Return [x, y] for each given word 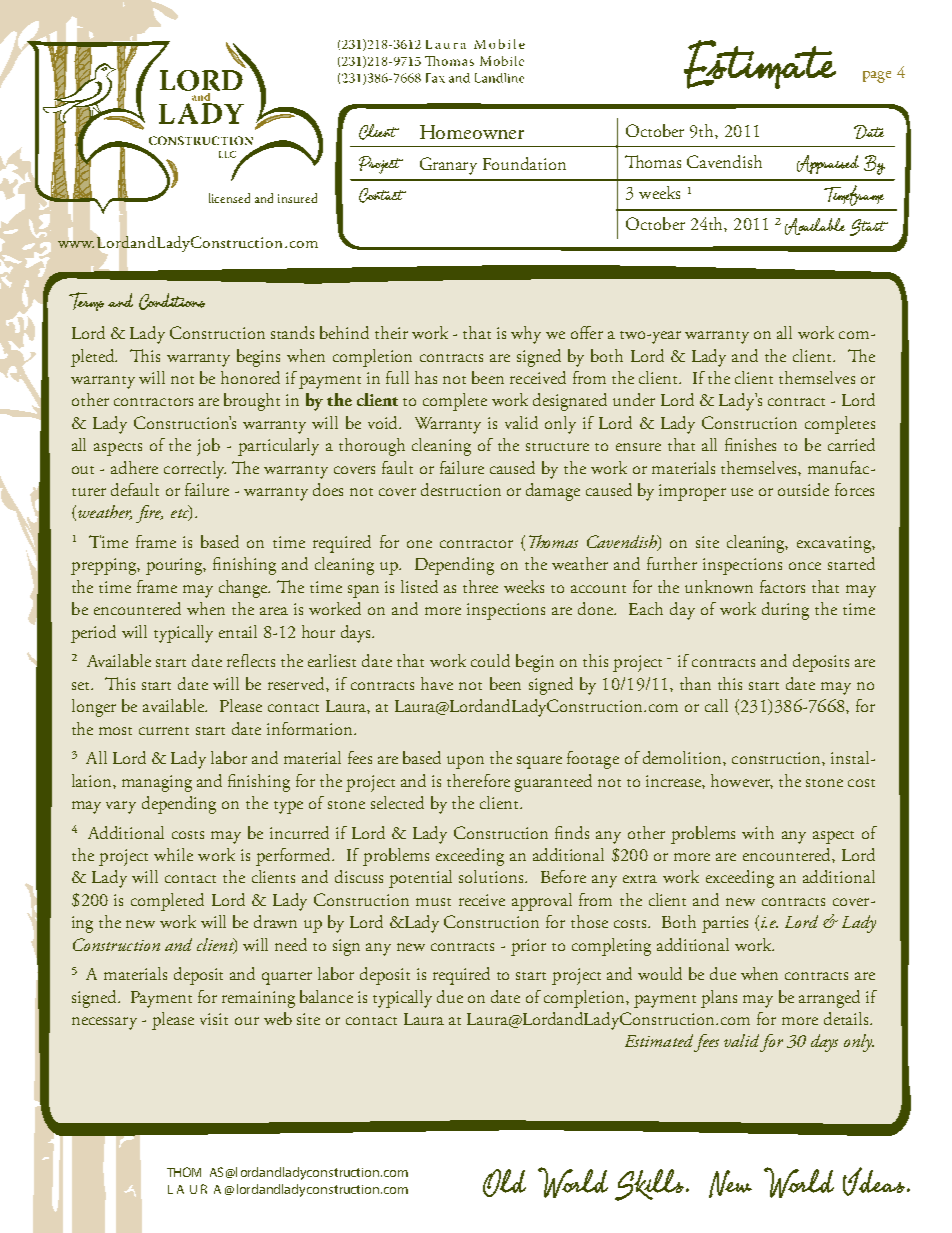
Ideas [874, 1181]
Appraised [828, 164]
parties [725, 924]
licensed [229, 198]
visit [214, 1019]
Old [504, 1183]
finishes [750, 444]
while [173, 854]
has [426, 377]
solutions [492, 876]
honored [250, 377]
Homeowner [472, 132]
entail [238, 631]
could [490, 660]
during [785, 611]
